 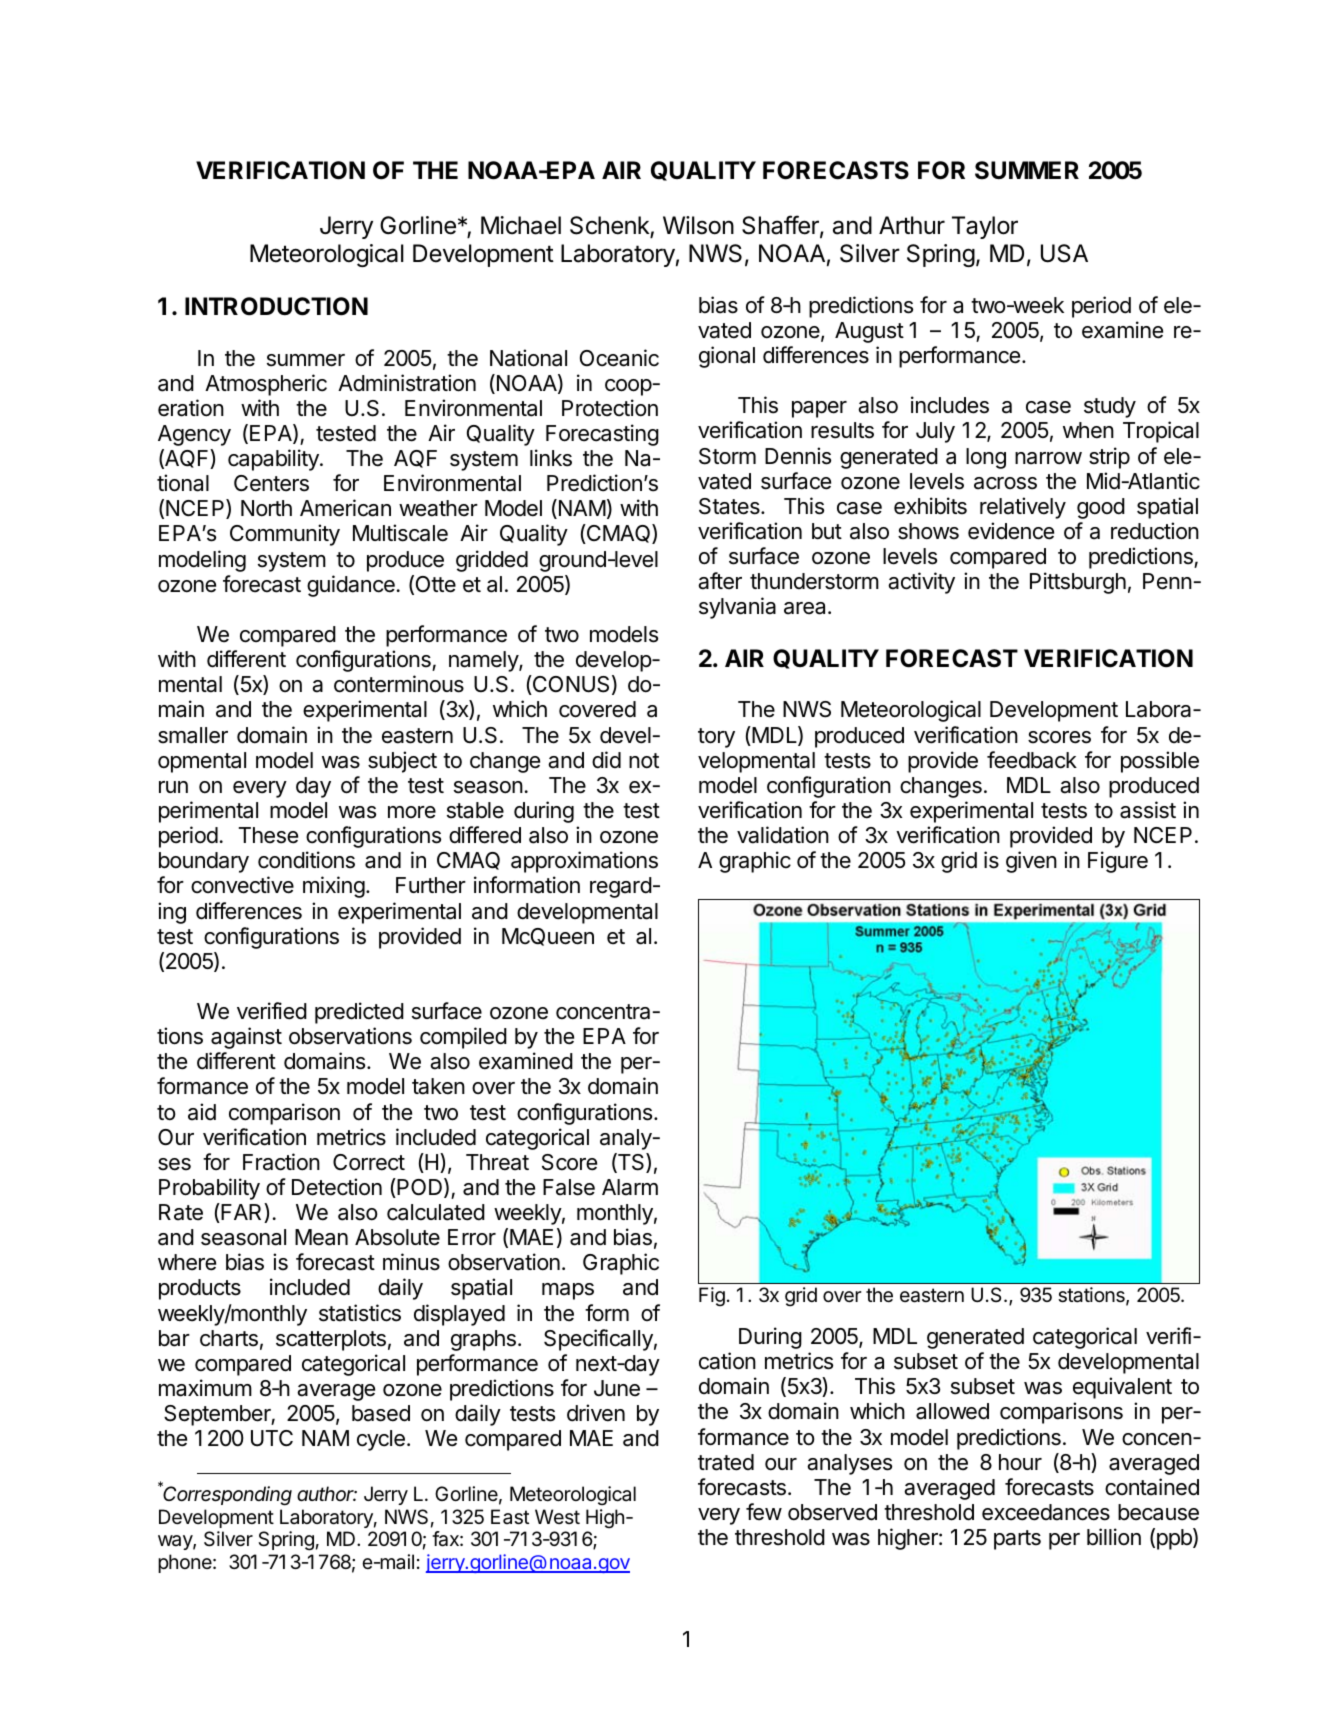 What do you see at coordinates (698, 225) in the screenshot?
I see `Wilson` at bounding box center [698, 225].
